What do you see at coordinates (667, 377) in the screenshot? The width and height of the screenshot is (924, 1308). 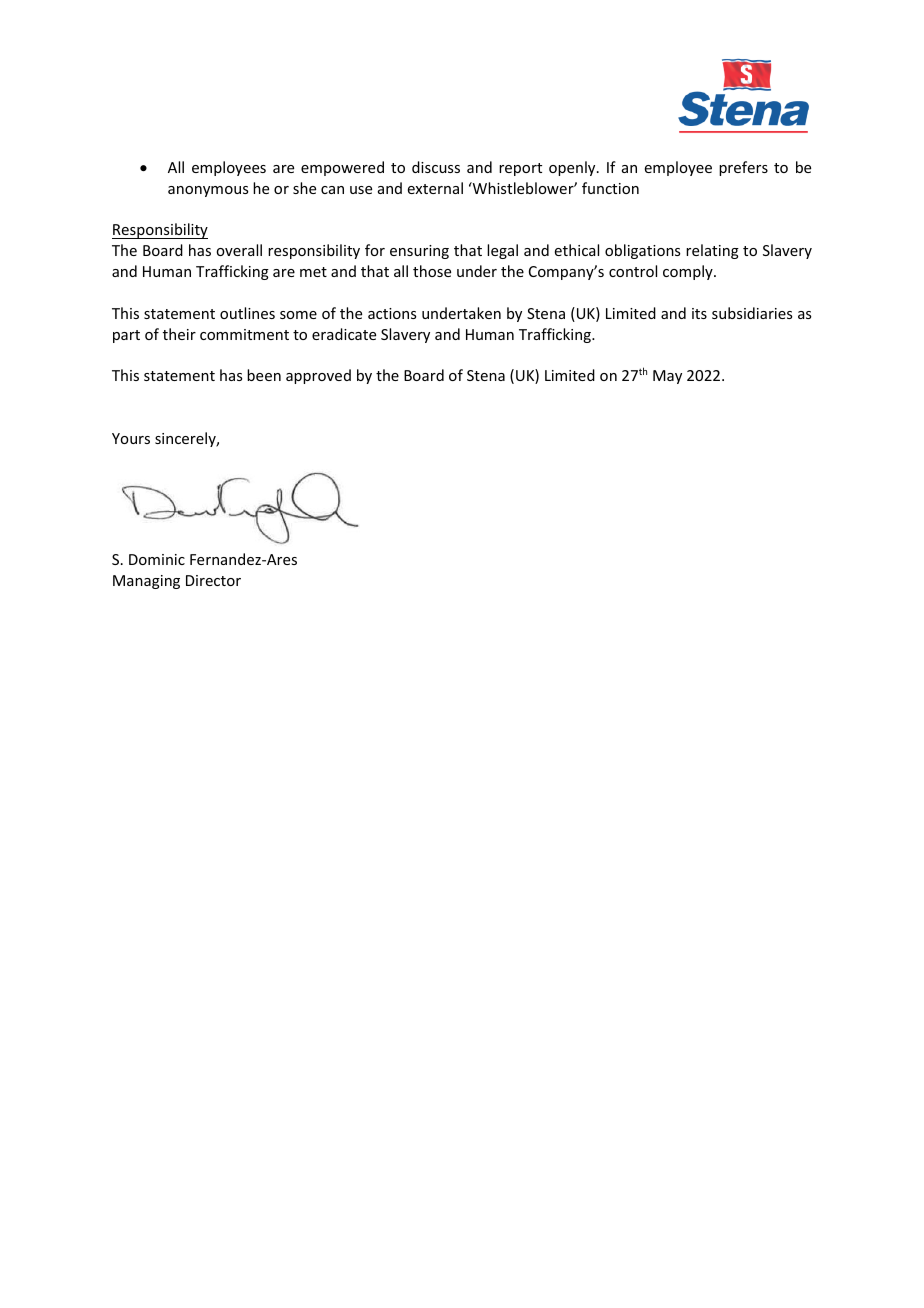 I see `May` at bounding box center [667, 377].
